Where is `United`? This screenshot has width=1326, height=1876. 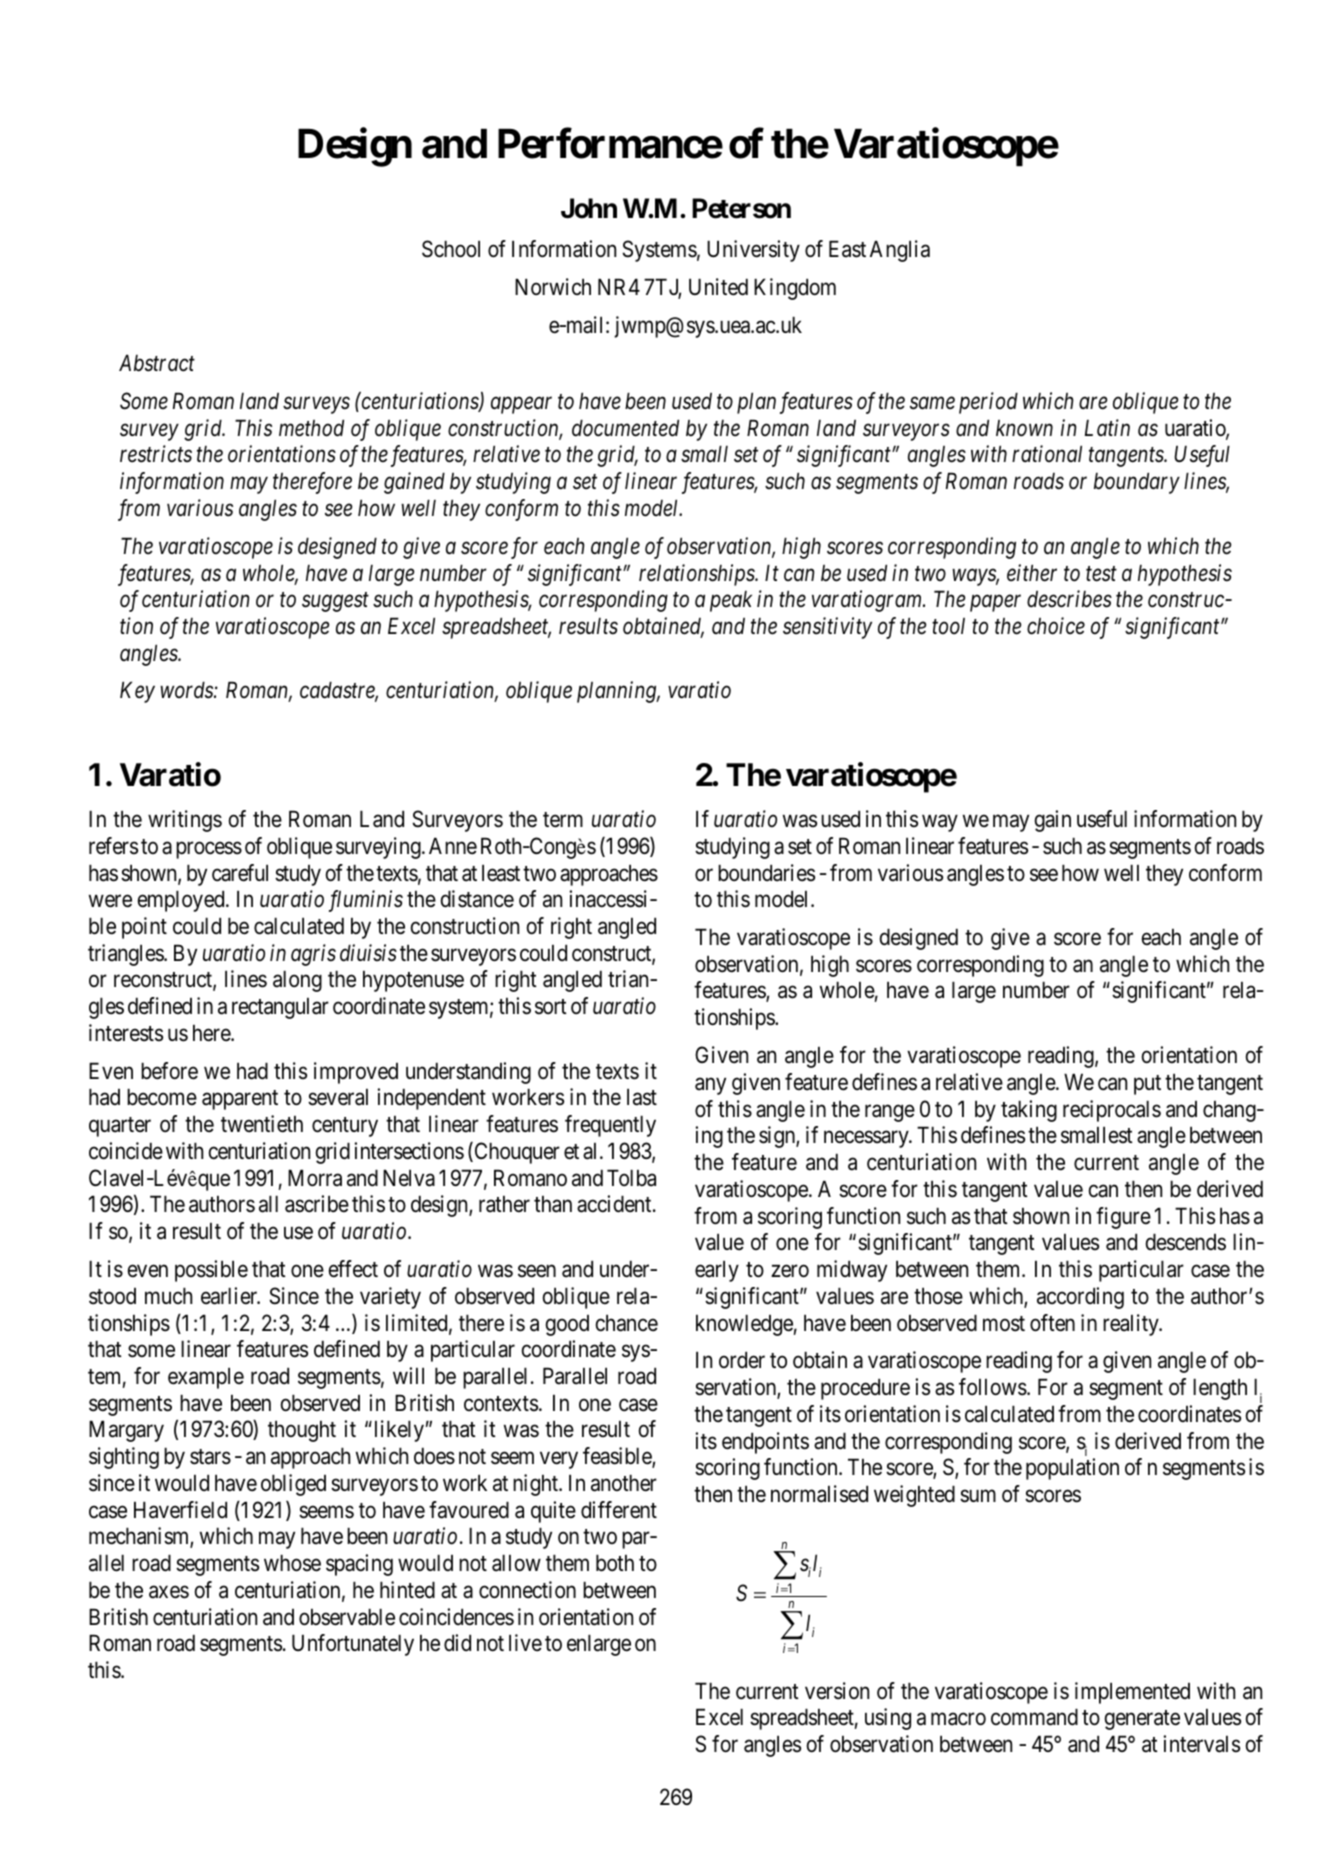
United is located at coordinates (718, 287).
